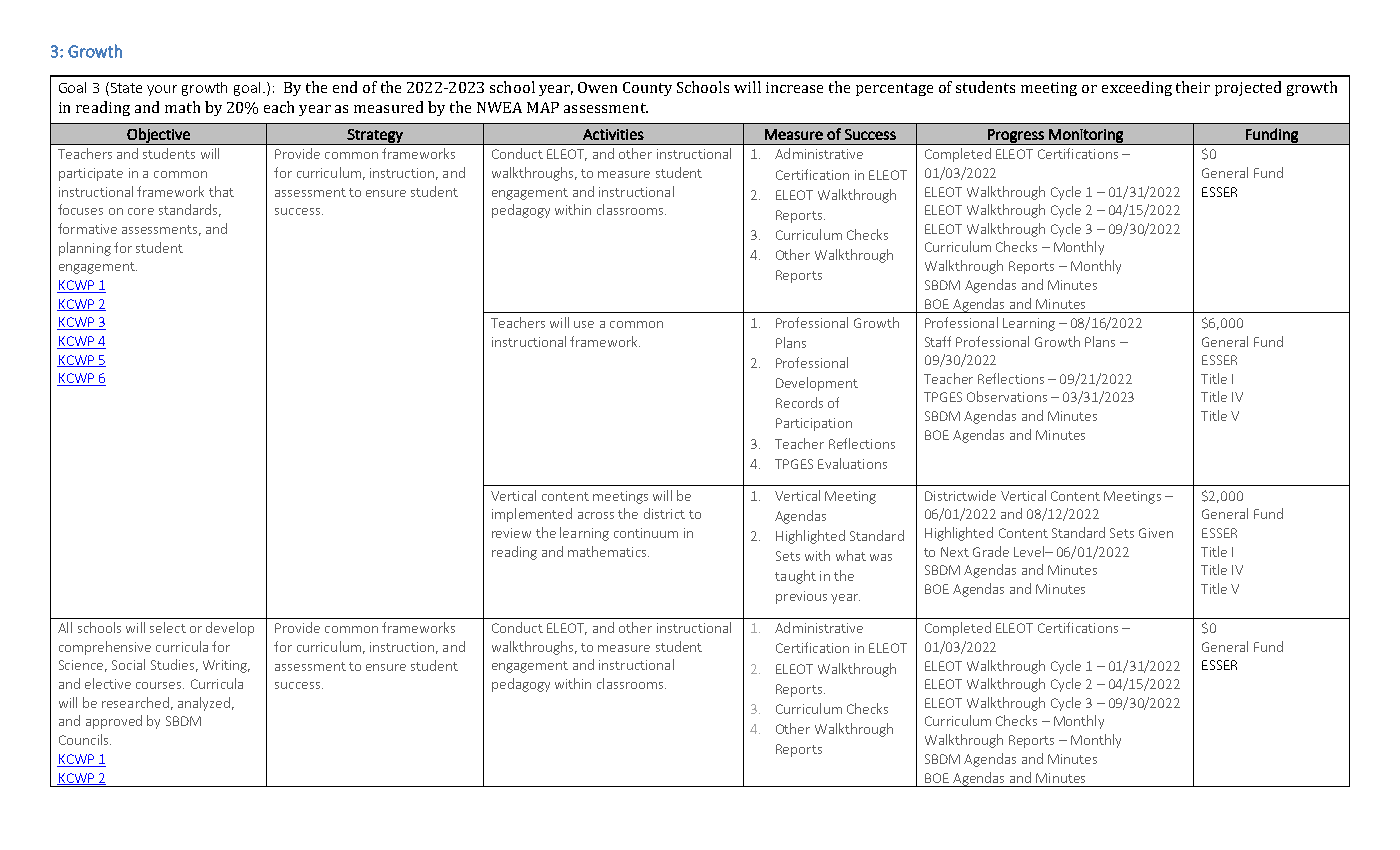 This image has width=1400, height=850. I want to click on Staff, so click(938, 341).
